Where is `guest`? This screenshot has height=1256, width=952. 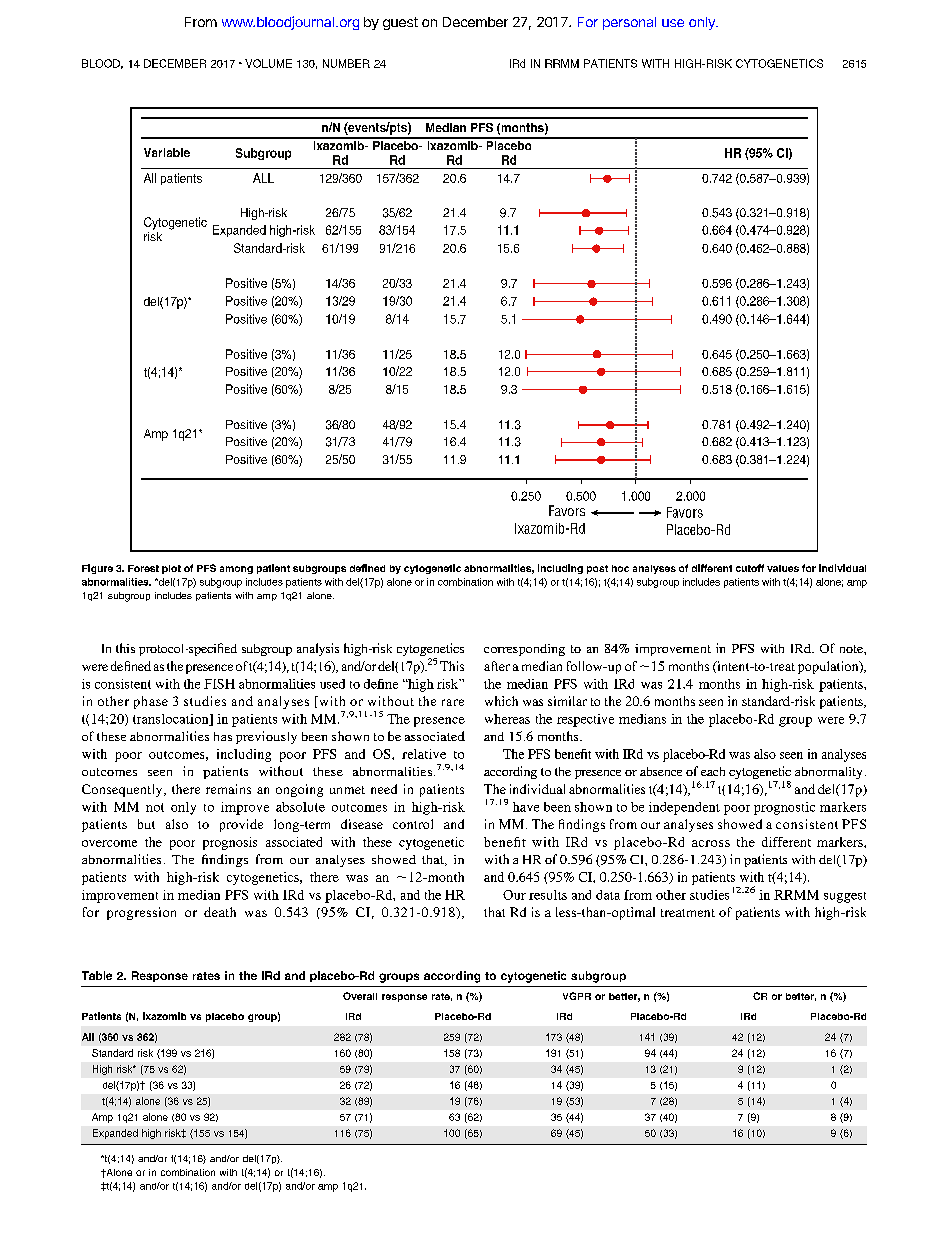 guest is located at coordinates (400, 23).
